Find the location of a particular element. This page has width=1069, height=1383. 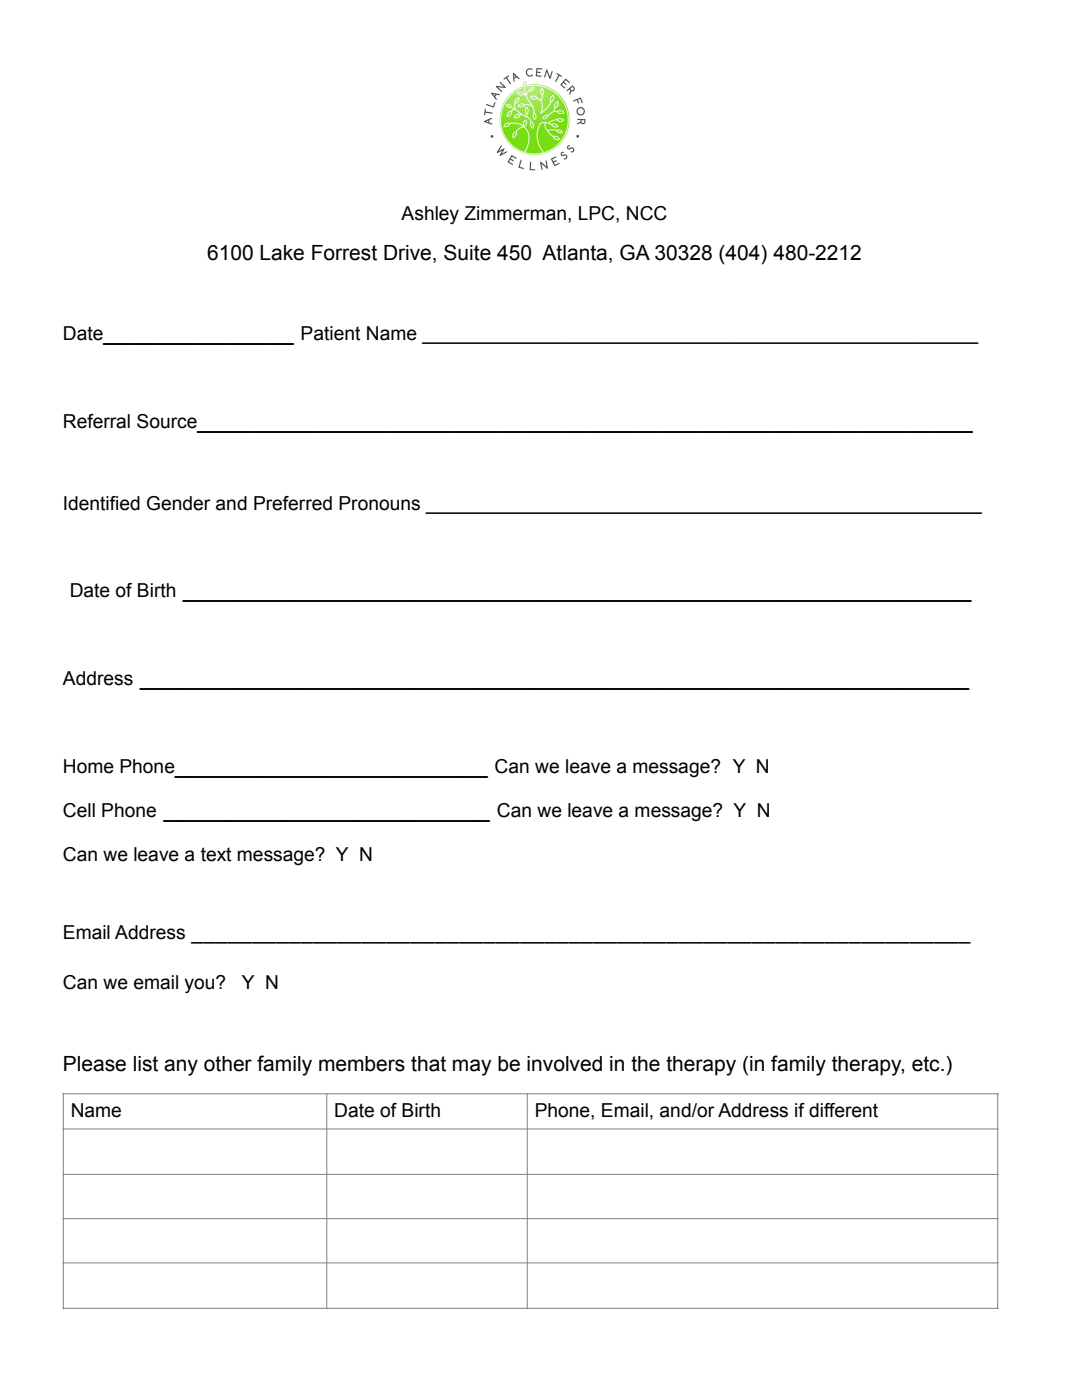

Lake is located at coordinates (282, 253).
